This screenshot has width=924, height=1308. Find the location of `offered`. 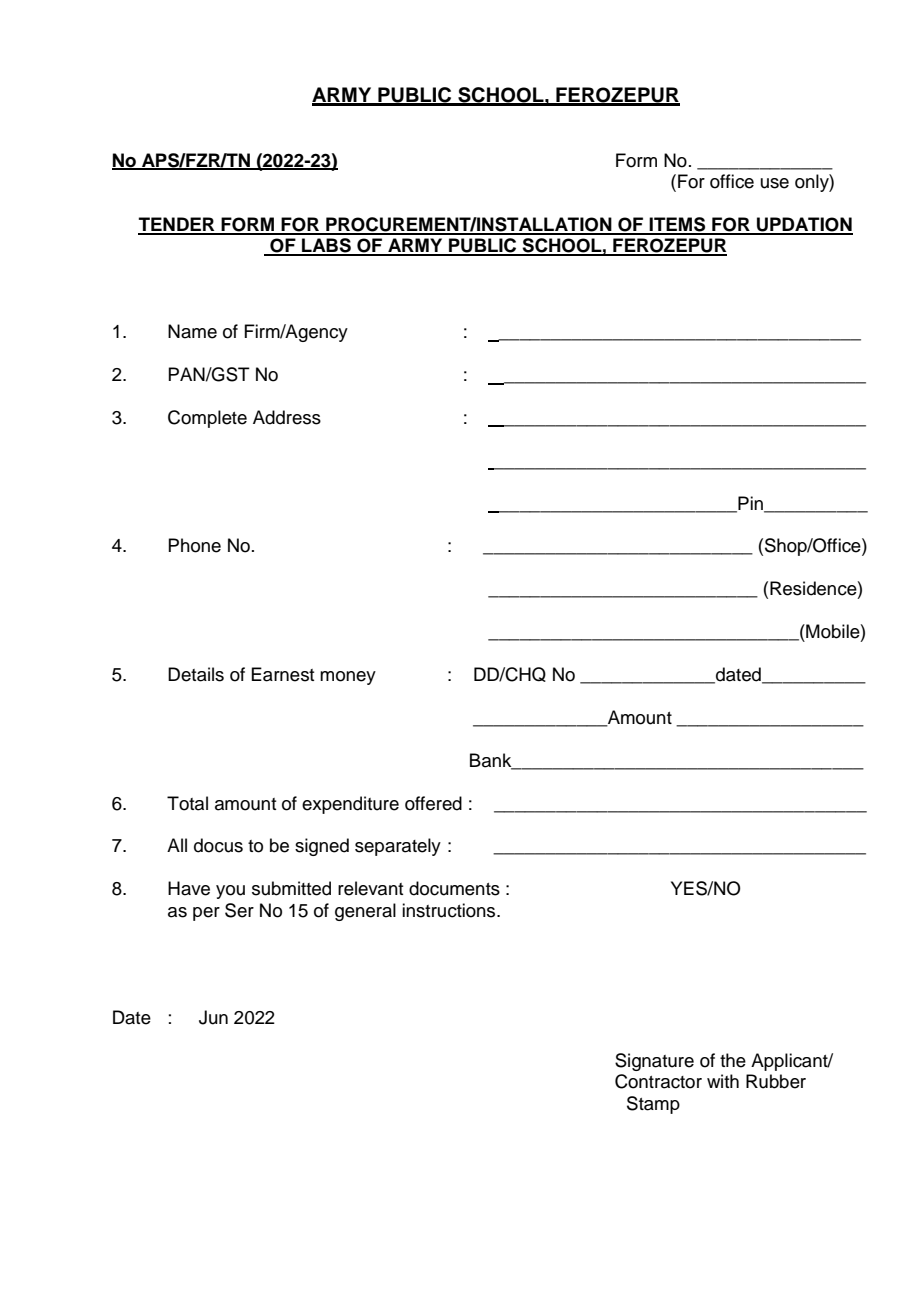

offered is located at coordinates (433, 803).
